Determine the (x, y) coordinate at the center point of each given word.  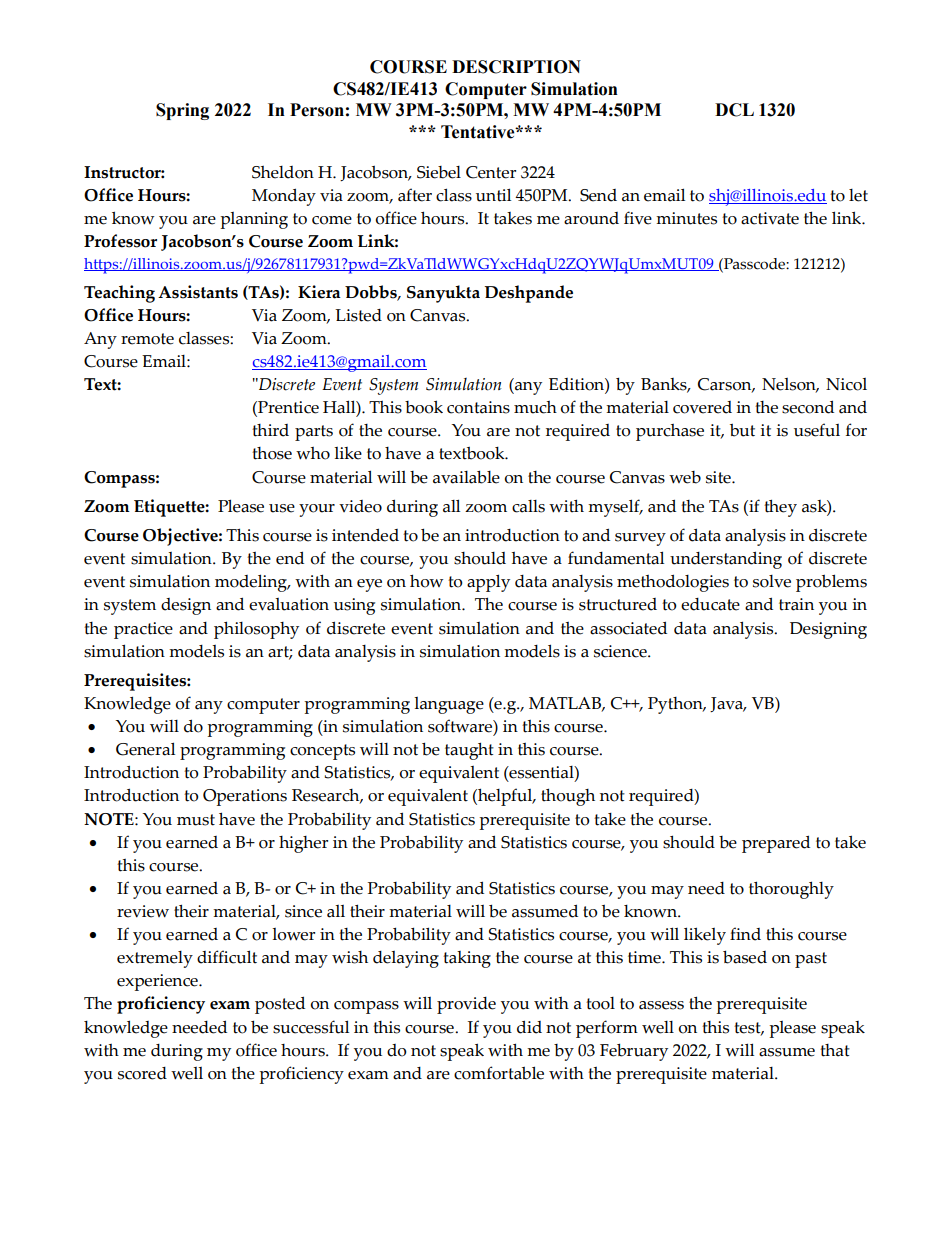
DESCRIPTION (516, 67)
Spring (182, 111)
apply (488, 583)
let (858, 195)
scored (142, 1073)
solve (772, 581)
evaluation (289, 604)
